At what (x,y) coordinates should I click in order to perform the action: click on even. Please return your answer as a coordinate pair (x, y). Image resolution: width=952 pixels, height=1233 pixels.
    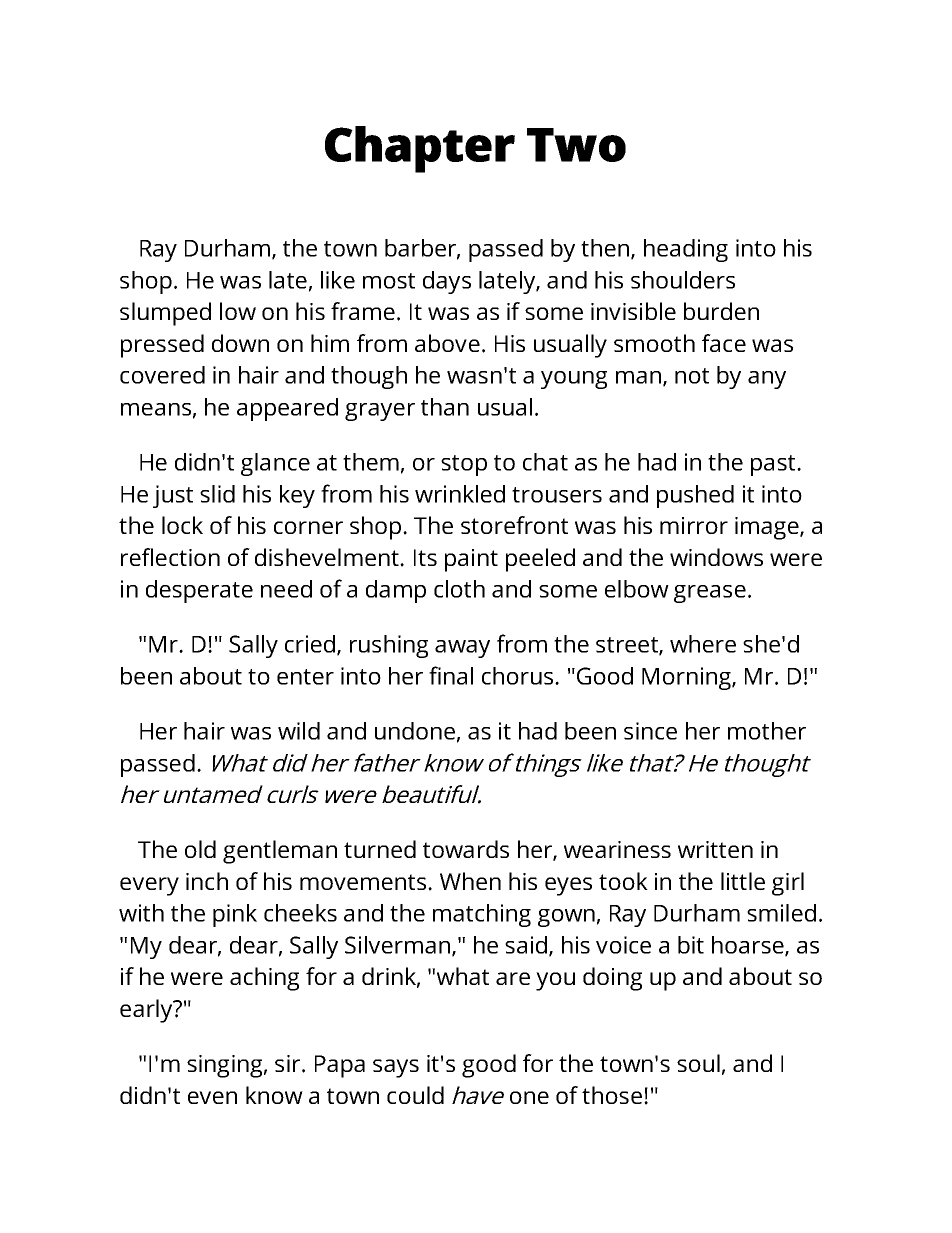
    Looking at the image, I should click on (212, 1097).
